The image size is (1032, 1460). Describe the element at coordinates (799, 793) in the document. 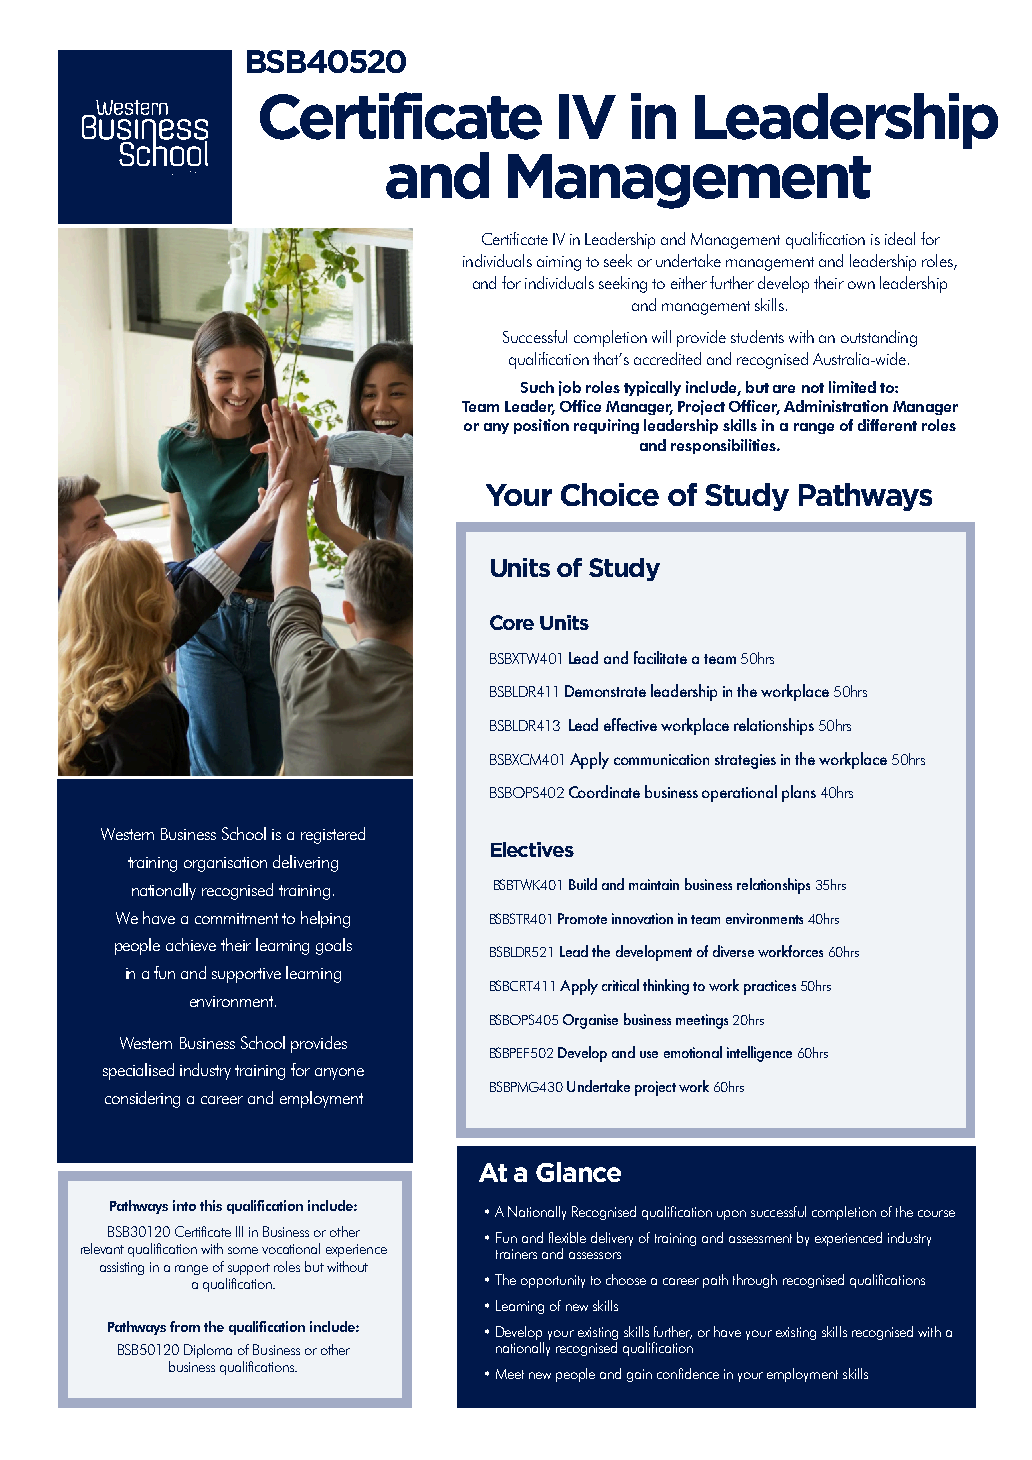

I see `plans` at that location.
